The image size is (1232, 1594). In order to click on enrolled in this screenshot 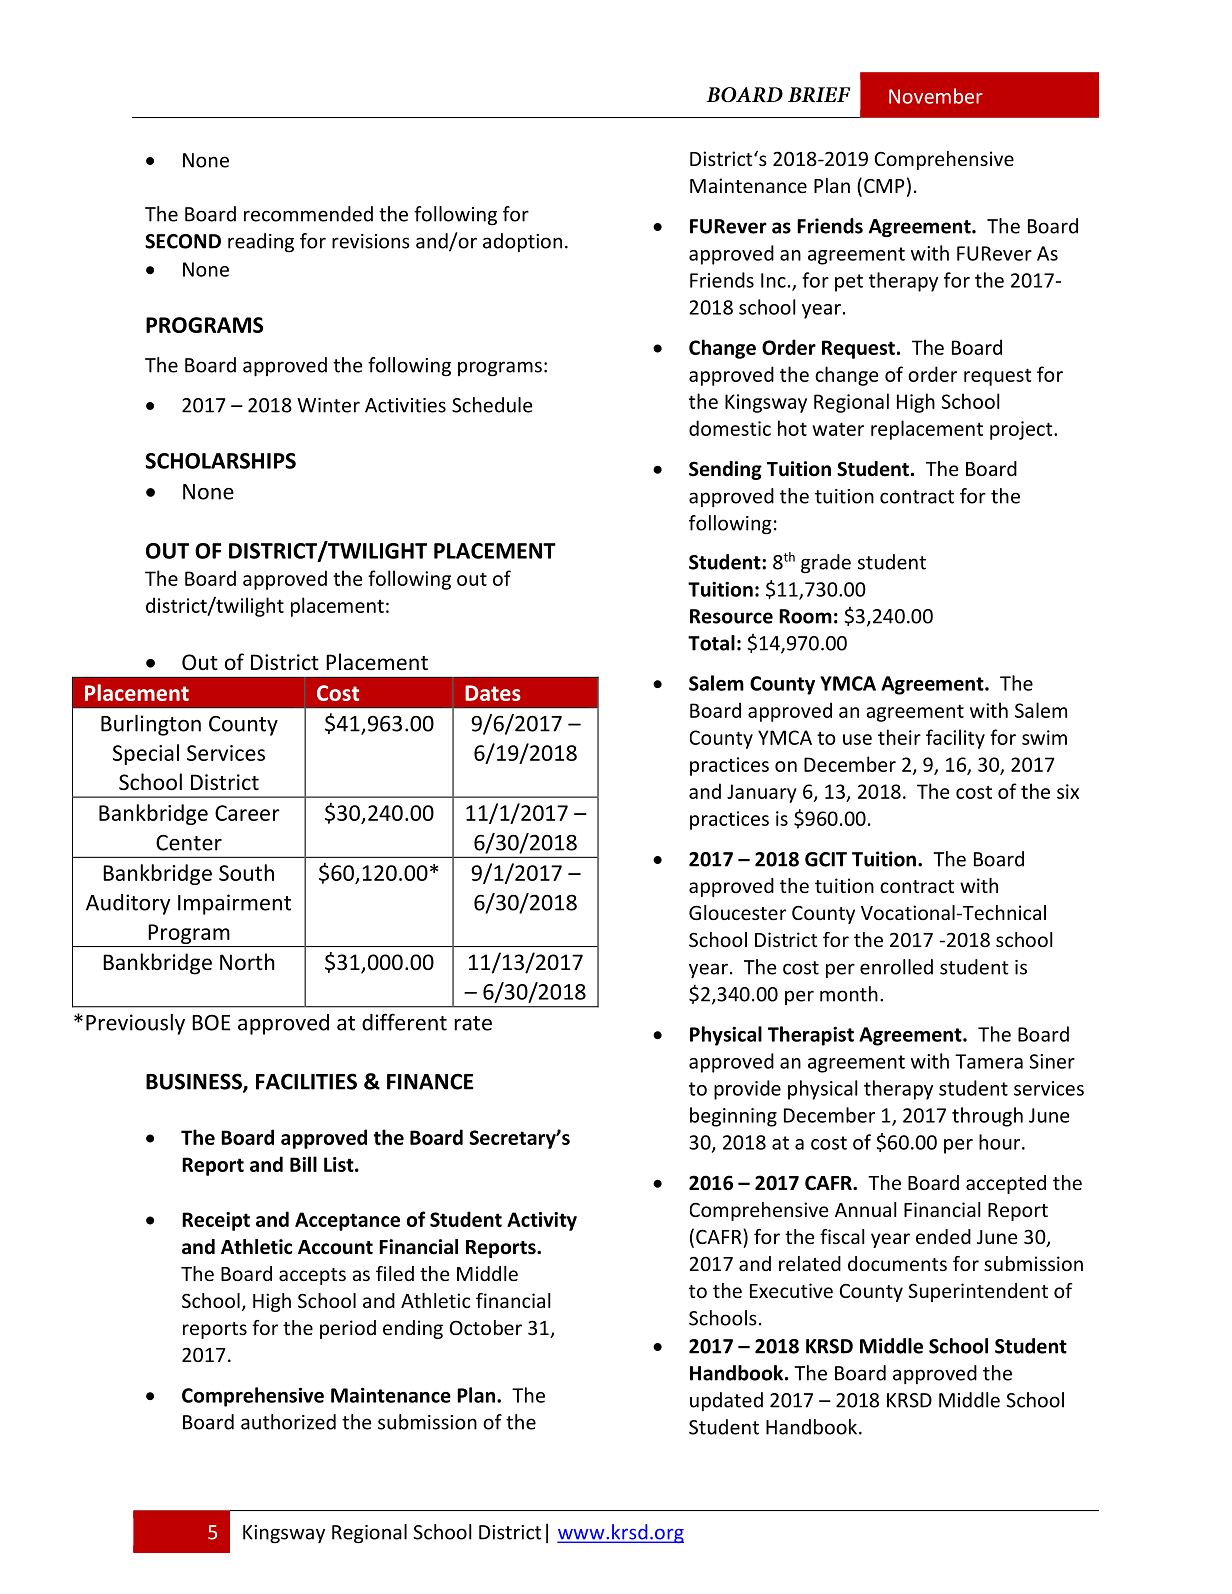, I will do `click(896, 967)`.
